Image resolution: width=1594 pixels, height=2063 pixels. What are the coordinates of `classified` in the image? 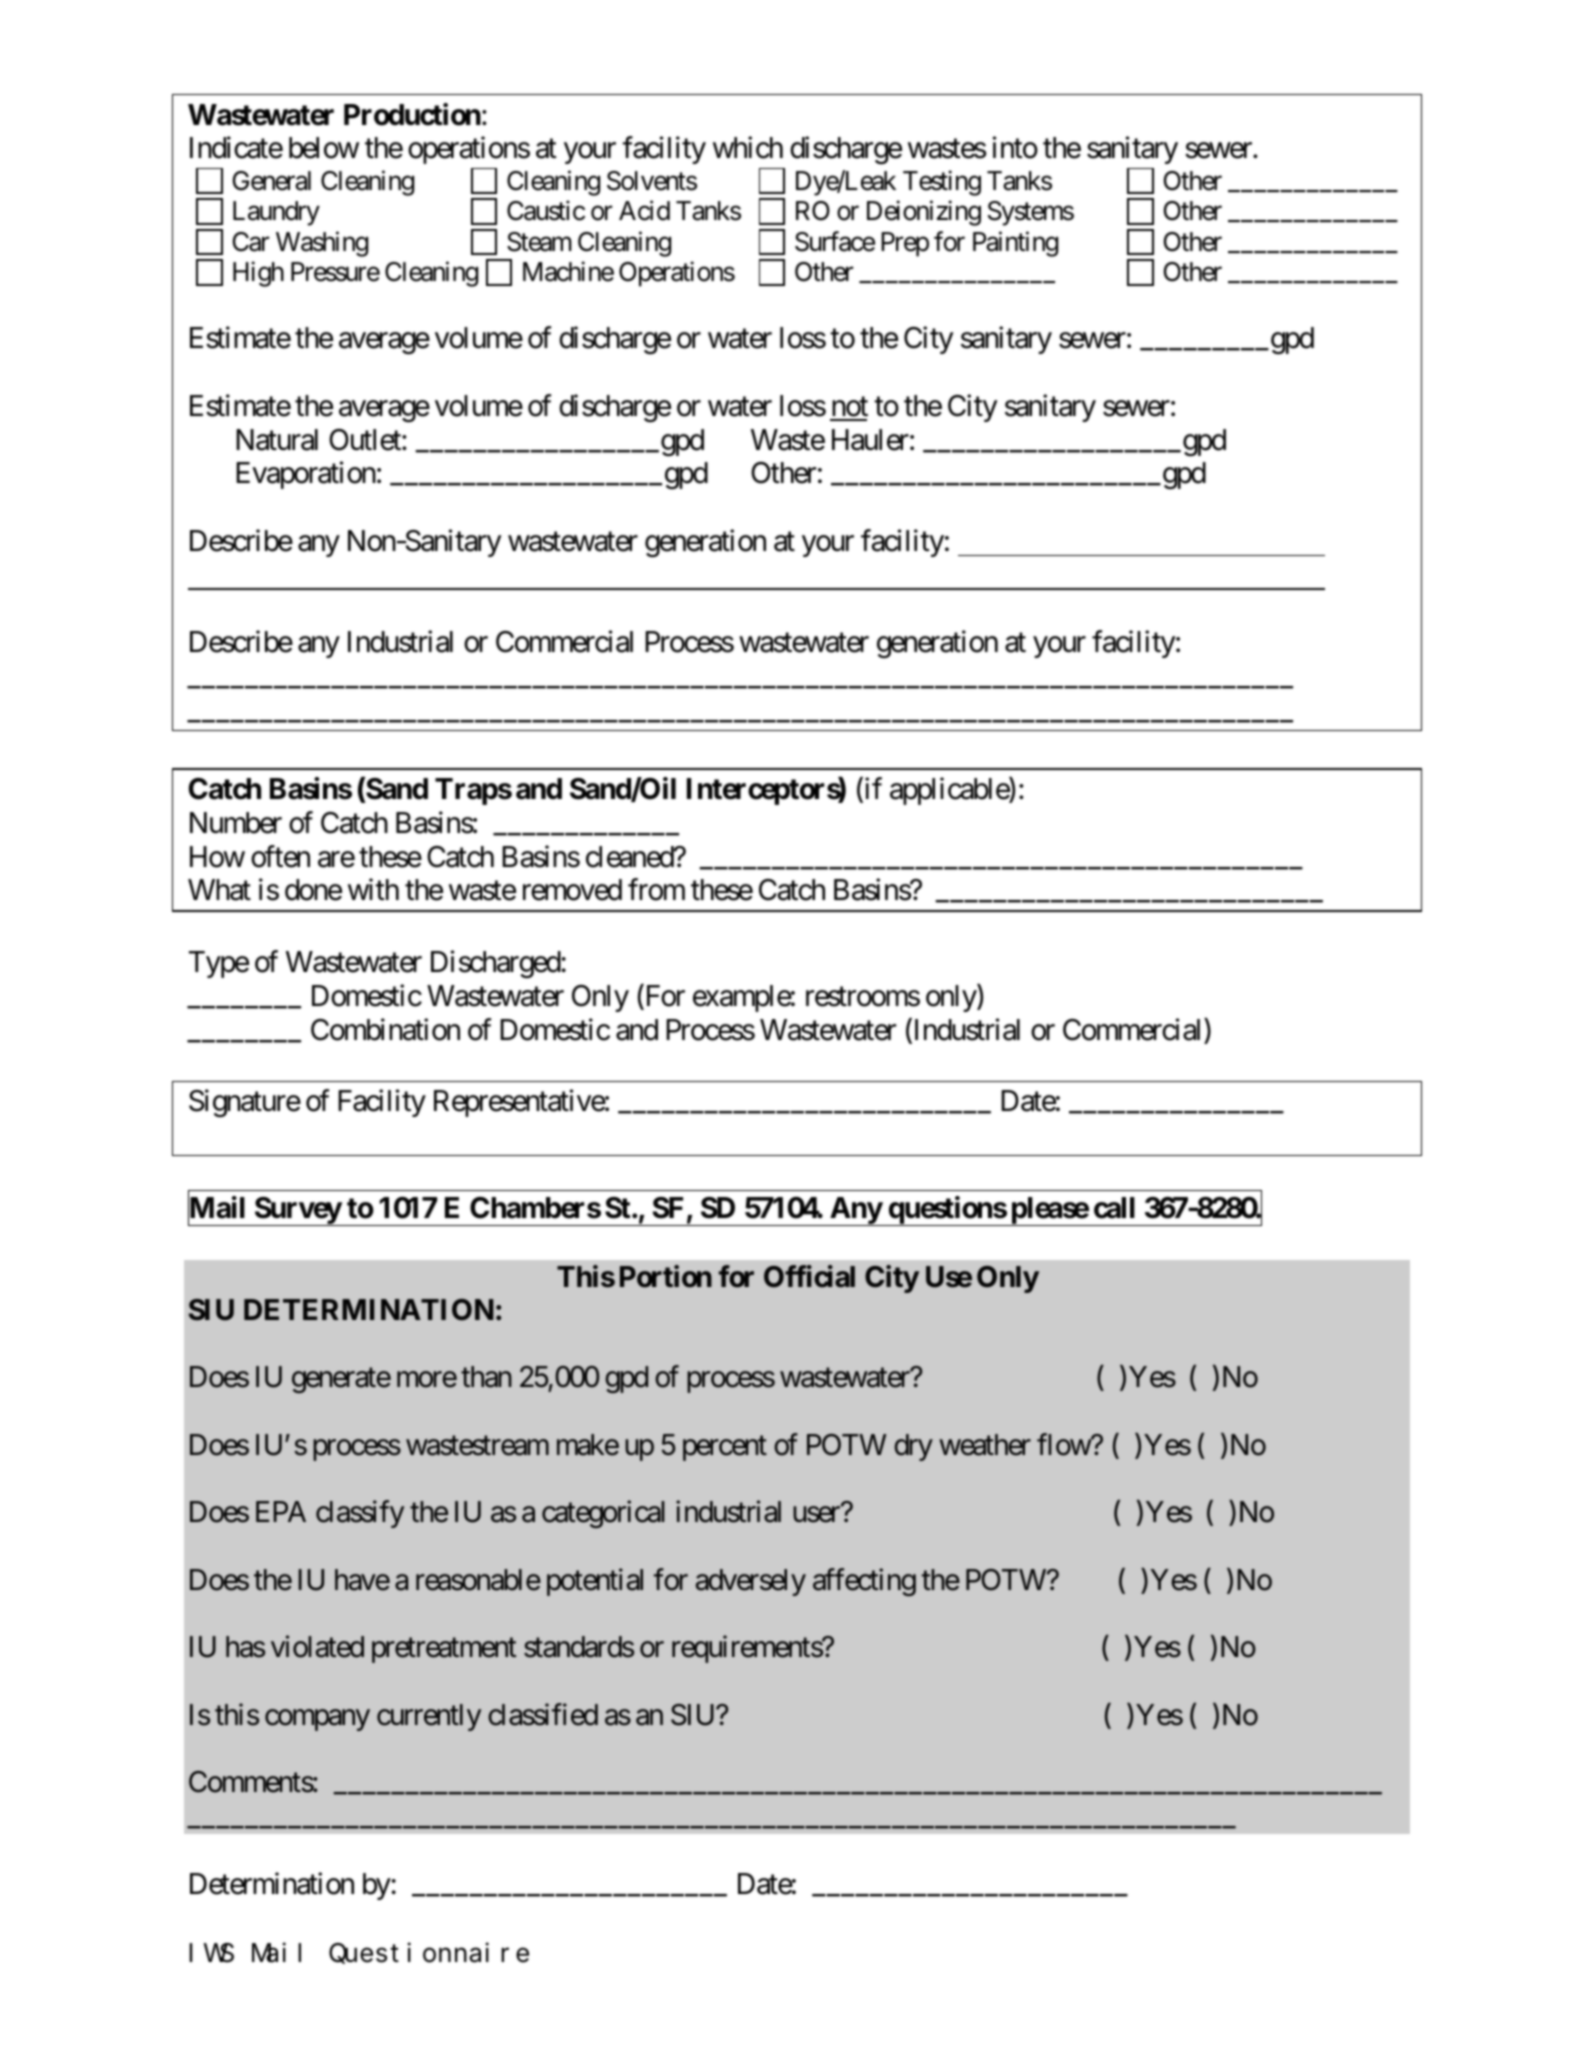 It's located at (543, 1714).
